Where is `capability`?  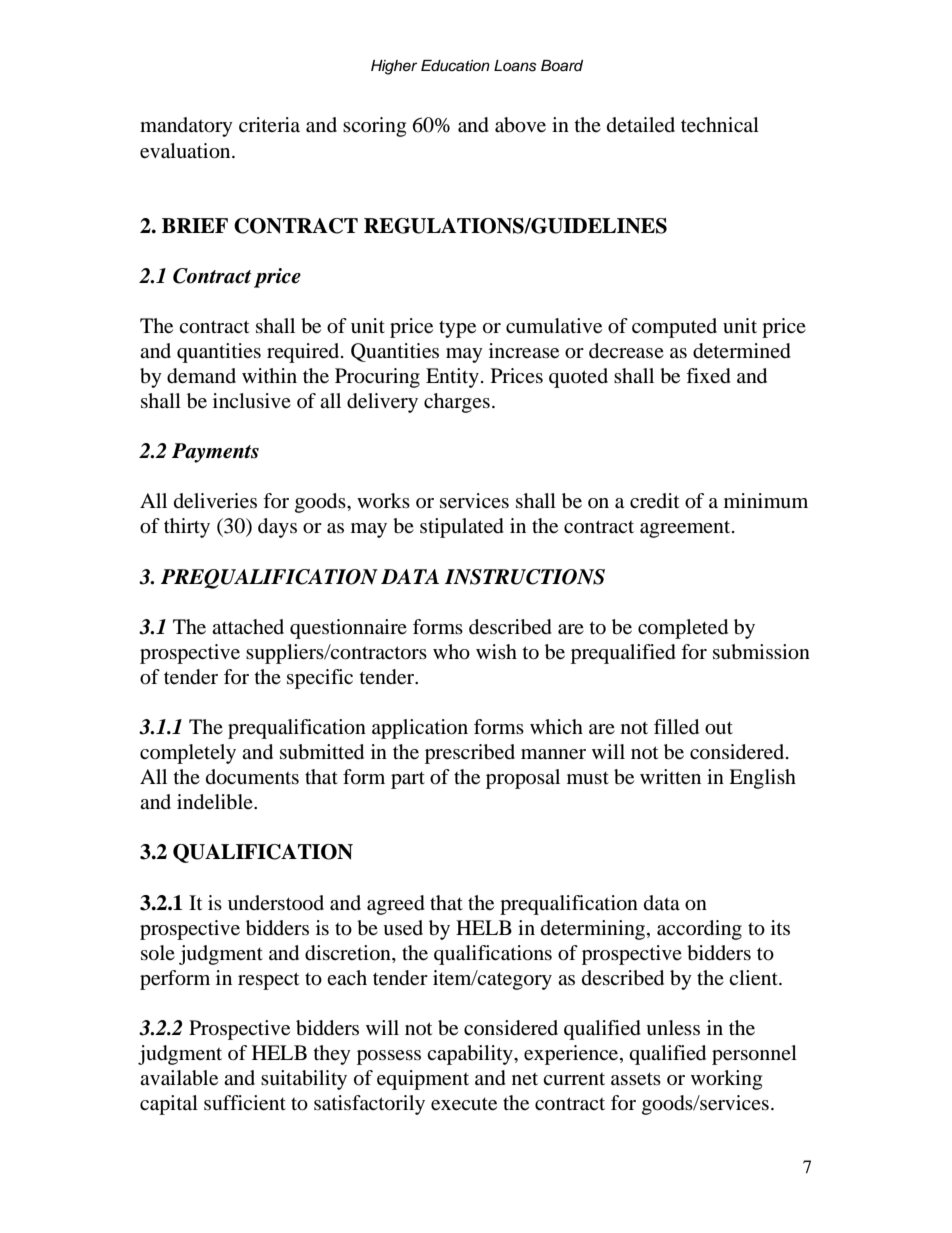 capability is located at coordinates (471, 1055).
